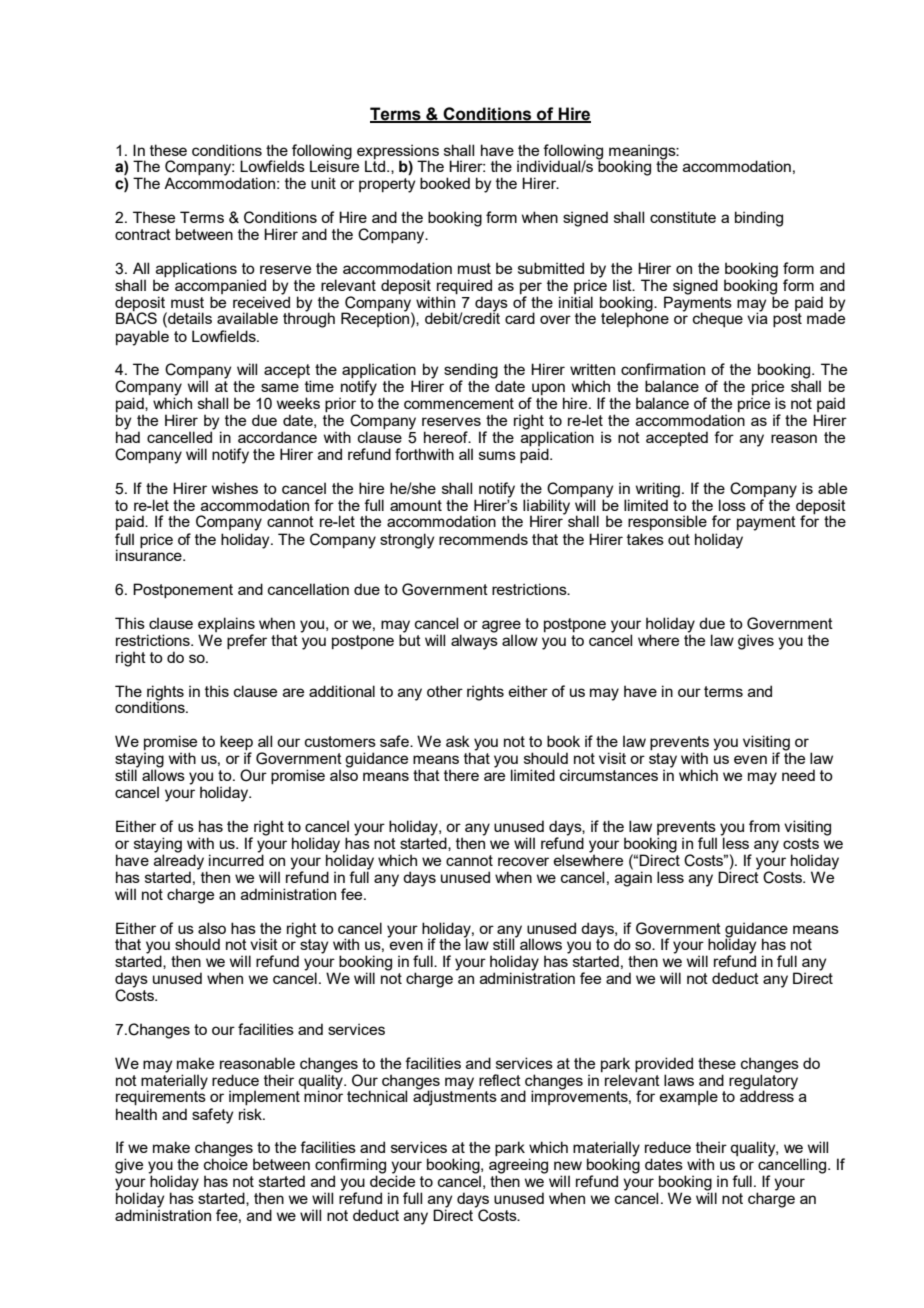  What do you see at coordinates (143, 234) in the screenshot?
I see `contract` at bounding box center [143, 234].
